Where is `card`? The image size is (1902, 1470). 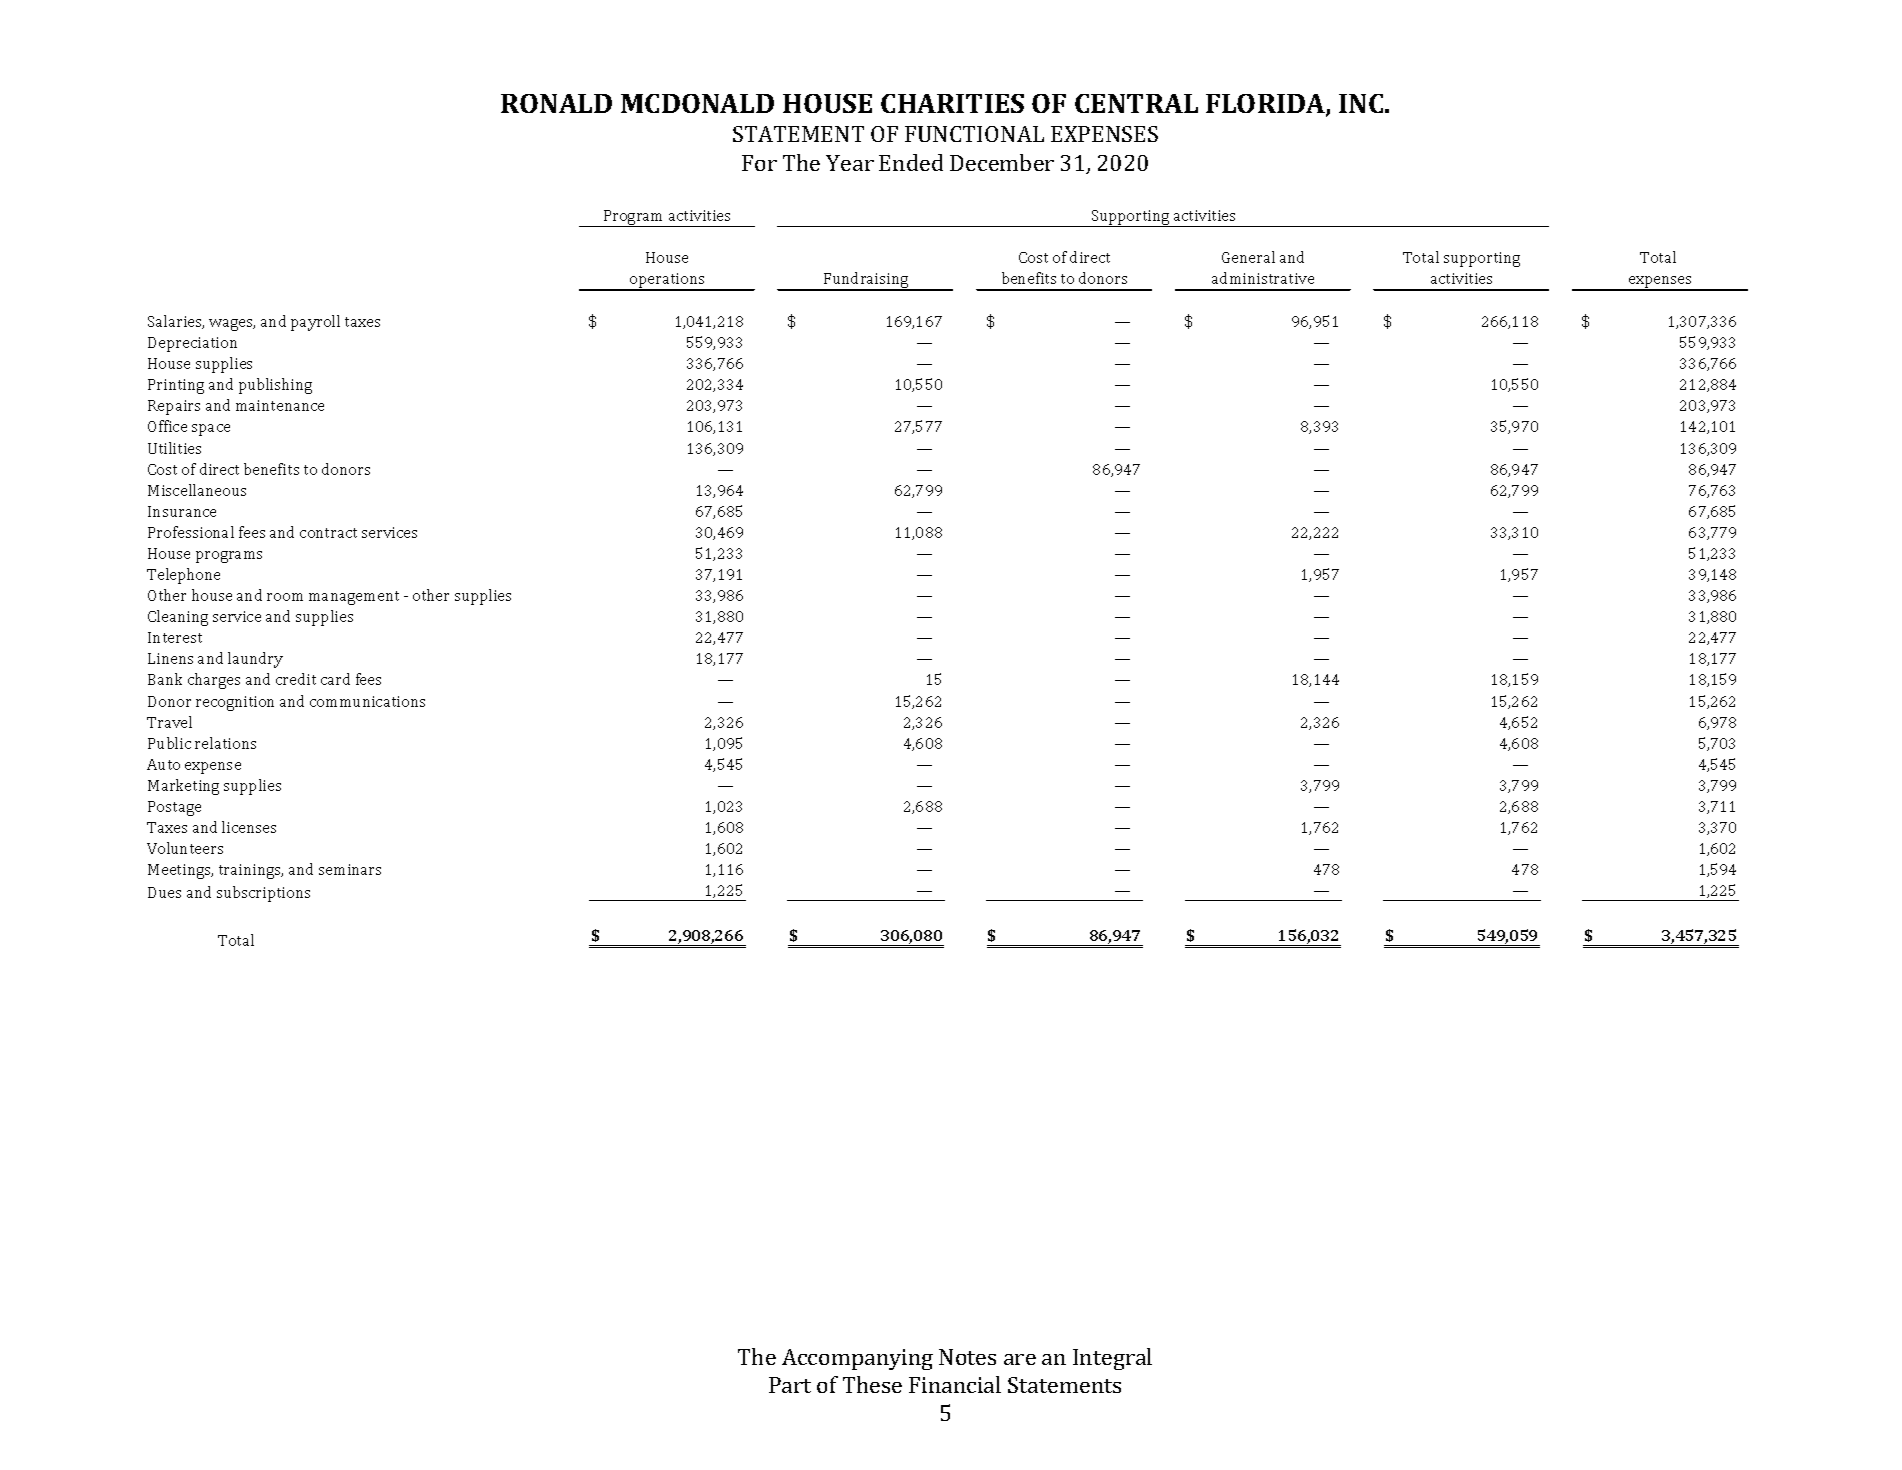 card is located at coordinates (335, 679).
